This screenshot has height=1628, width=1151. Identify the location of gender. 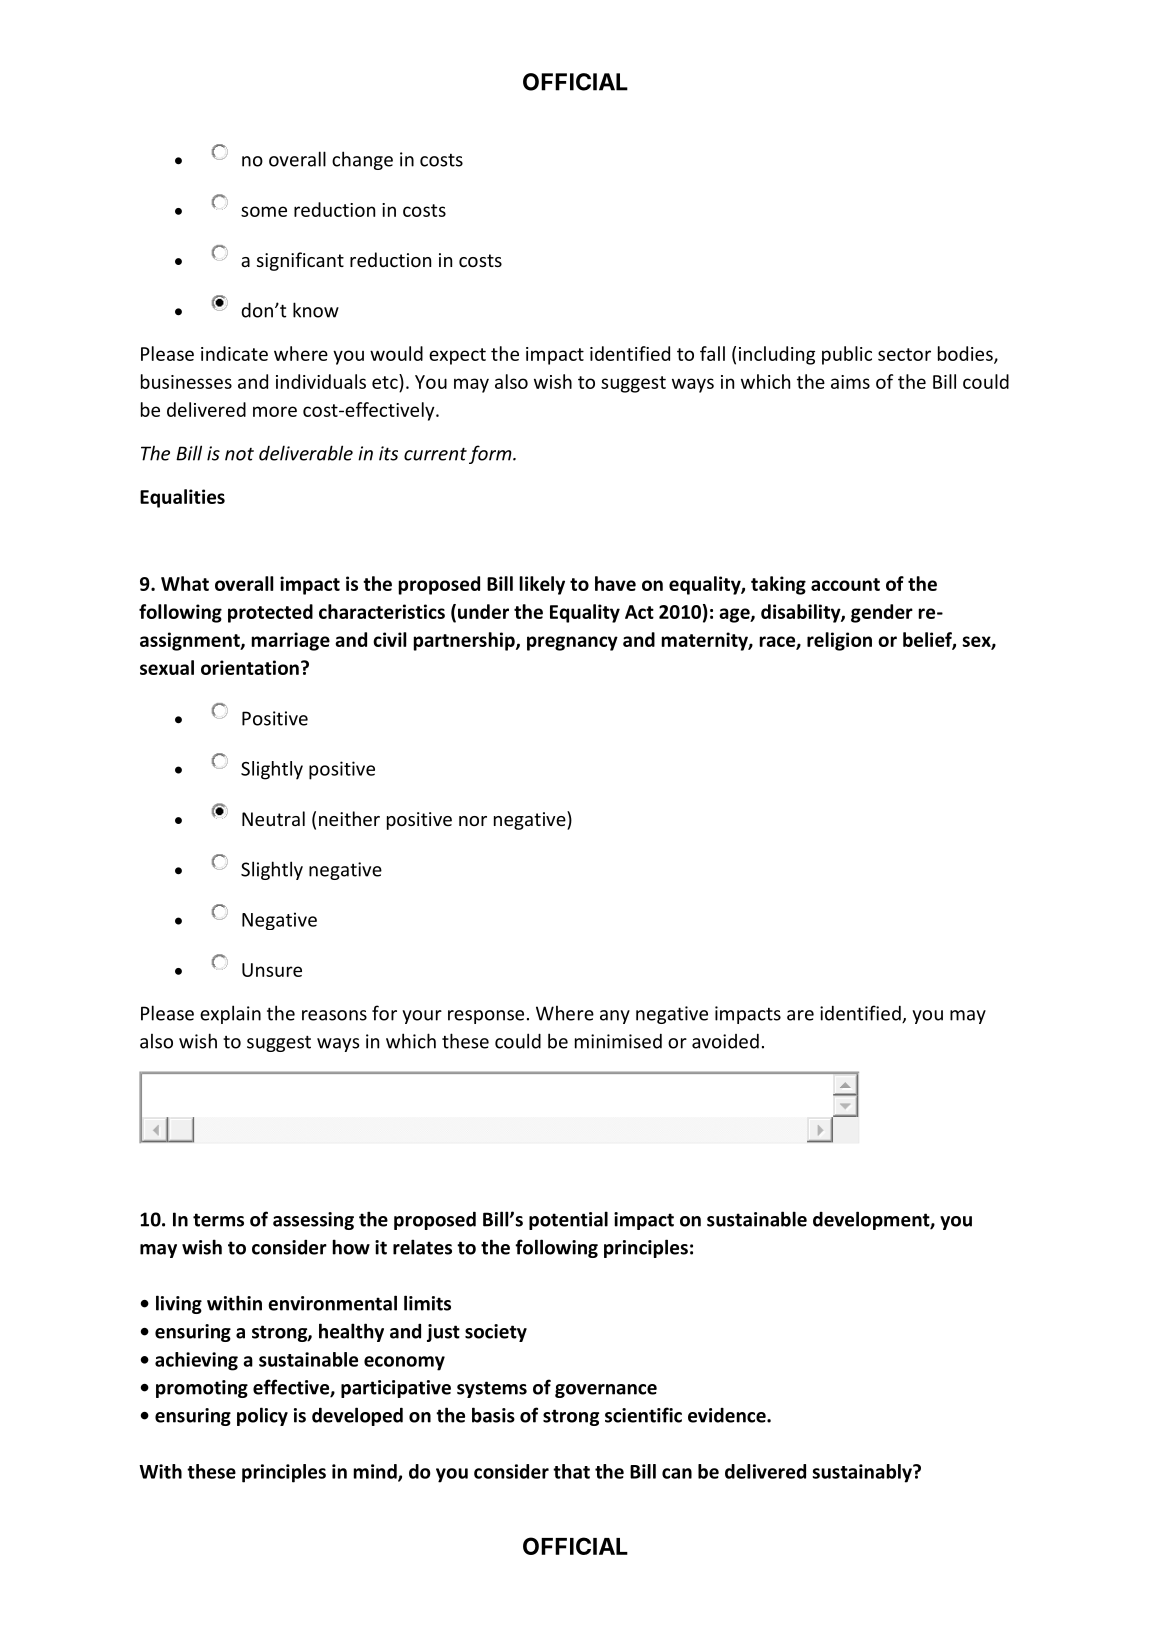
(882, 613).
